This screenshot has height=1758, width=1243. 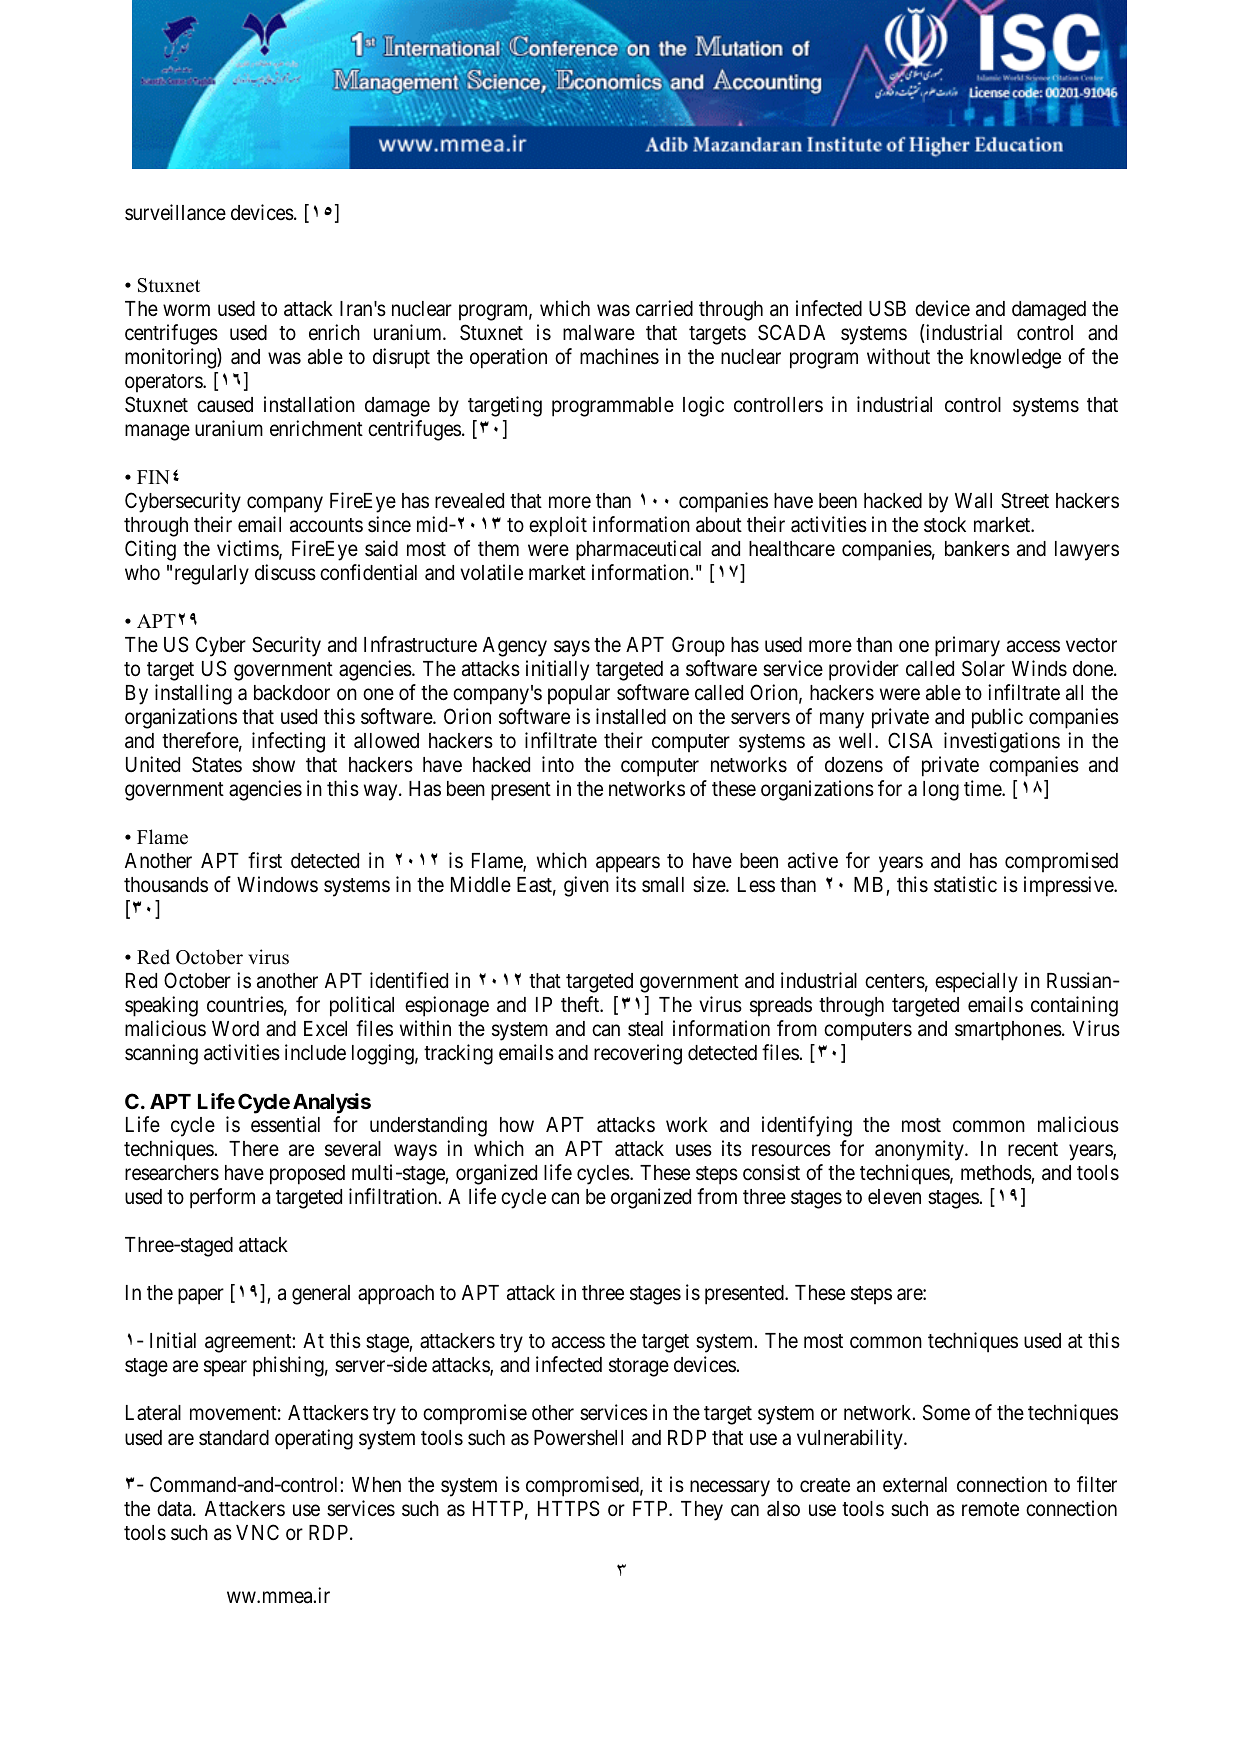 What do you see at coordinates (265, 860) in the screenshot?
I see `first` at bounding box center [265, 860].
